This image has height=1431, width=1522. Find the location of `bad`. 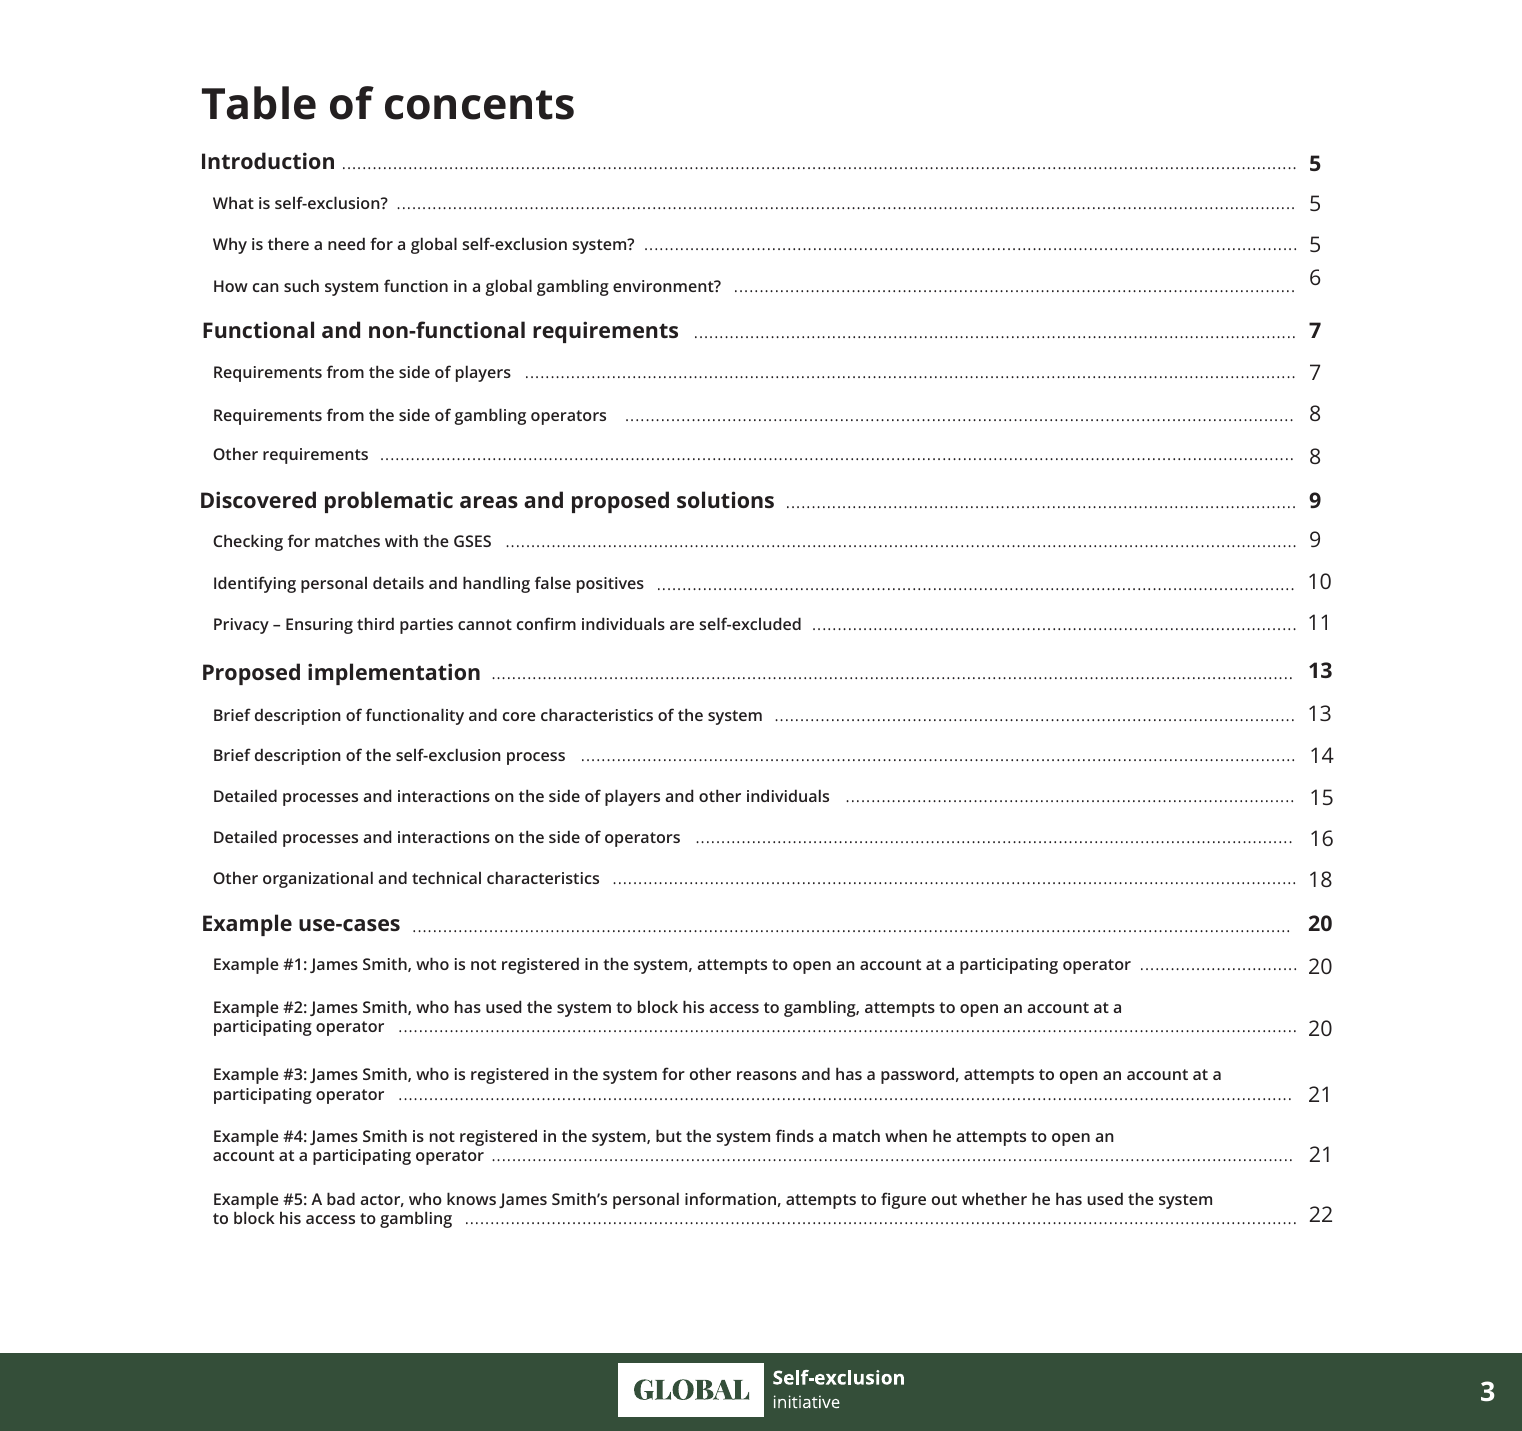

bad is located at coordinates (341, 1198).
